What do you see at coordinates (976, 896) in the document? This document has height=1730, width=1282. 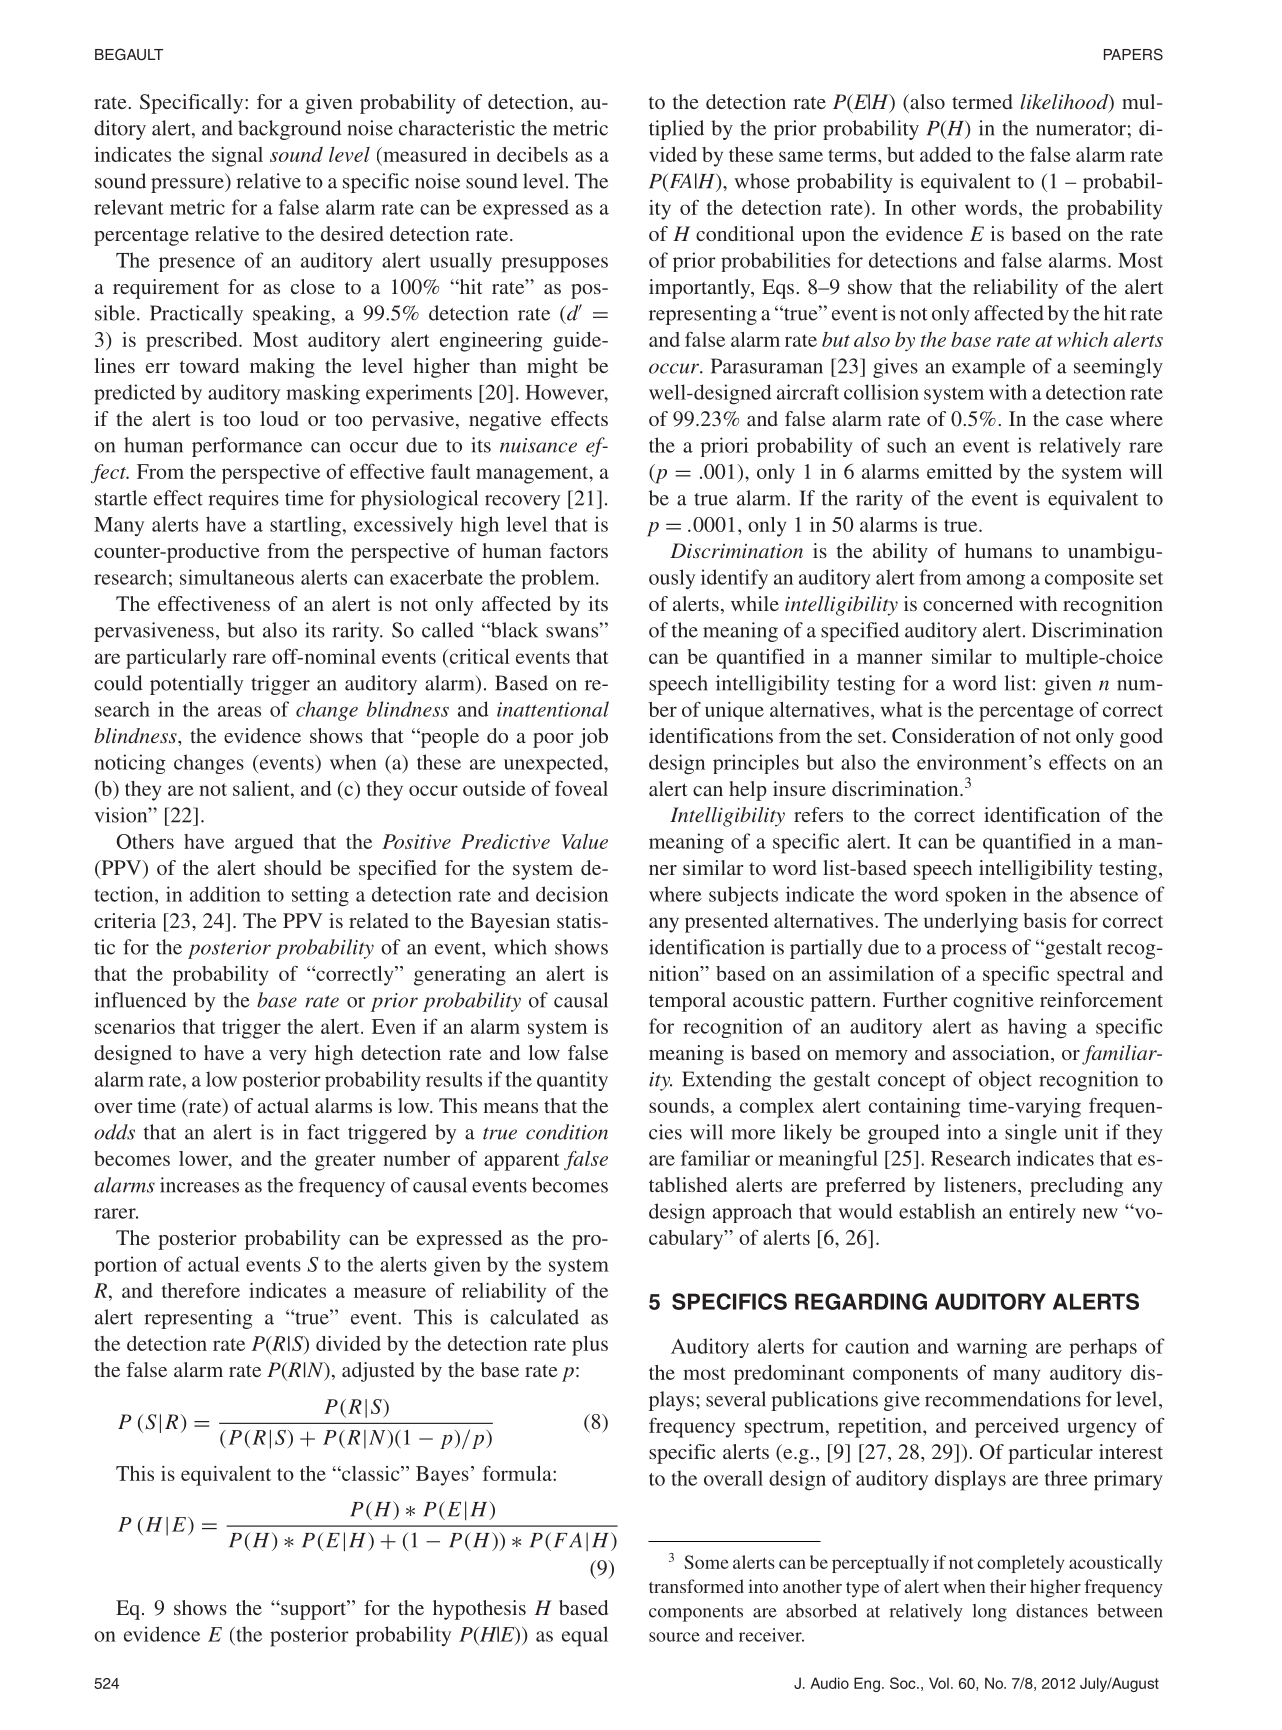 I see `spoken` at bounding box center [976, 896].
